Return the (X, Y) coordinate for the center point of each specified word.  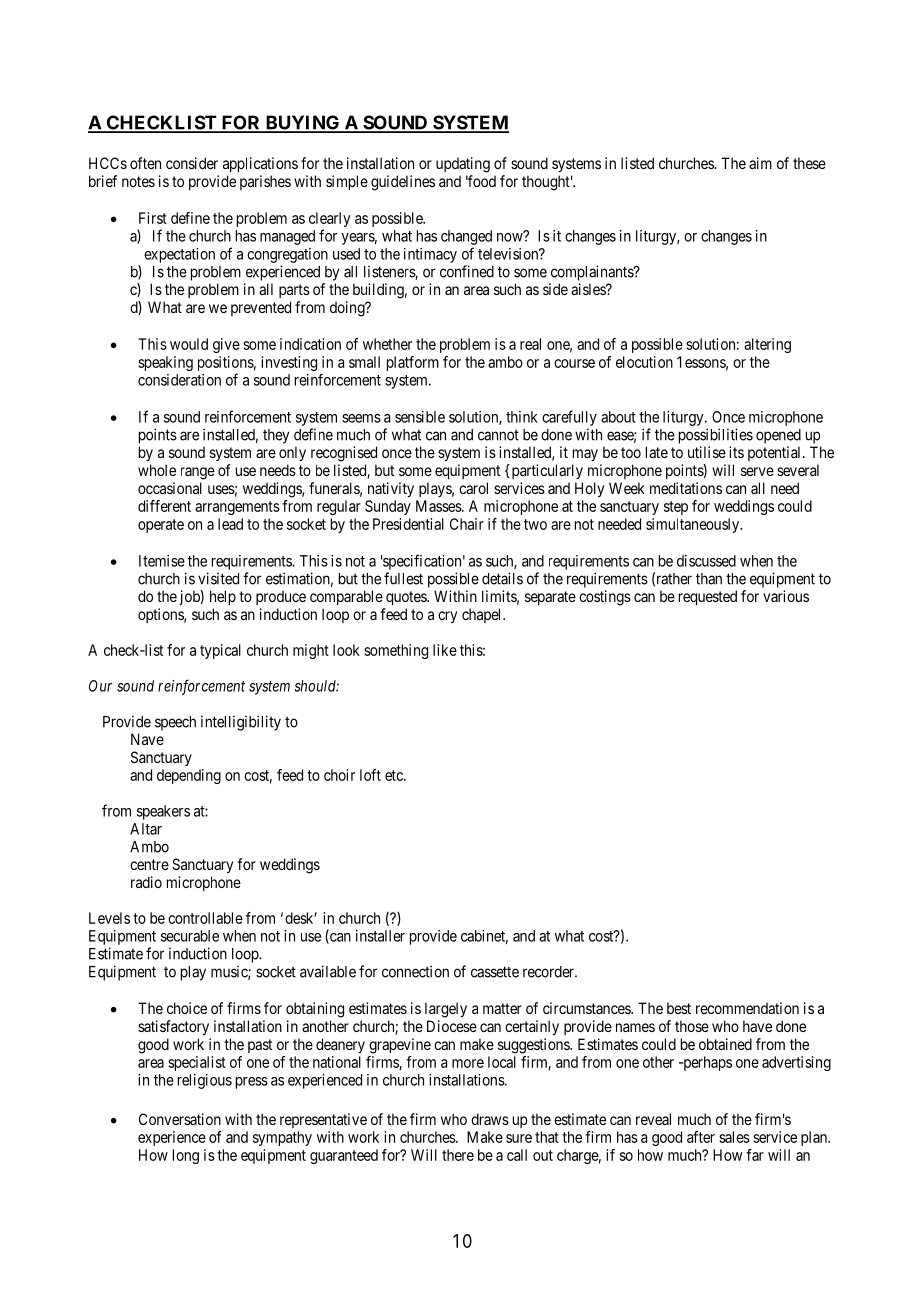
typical (220, 651)
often (145, 163)
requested (708, 597)
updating (463, 165)
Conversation (180, 1119)
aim (760, 163)
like (445, 650)
